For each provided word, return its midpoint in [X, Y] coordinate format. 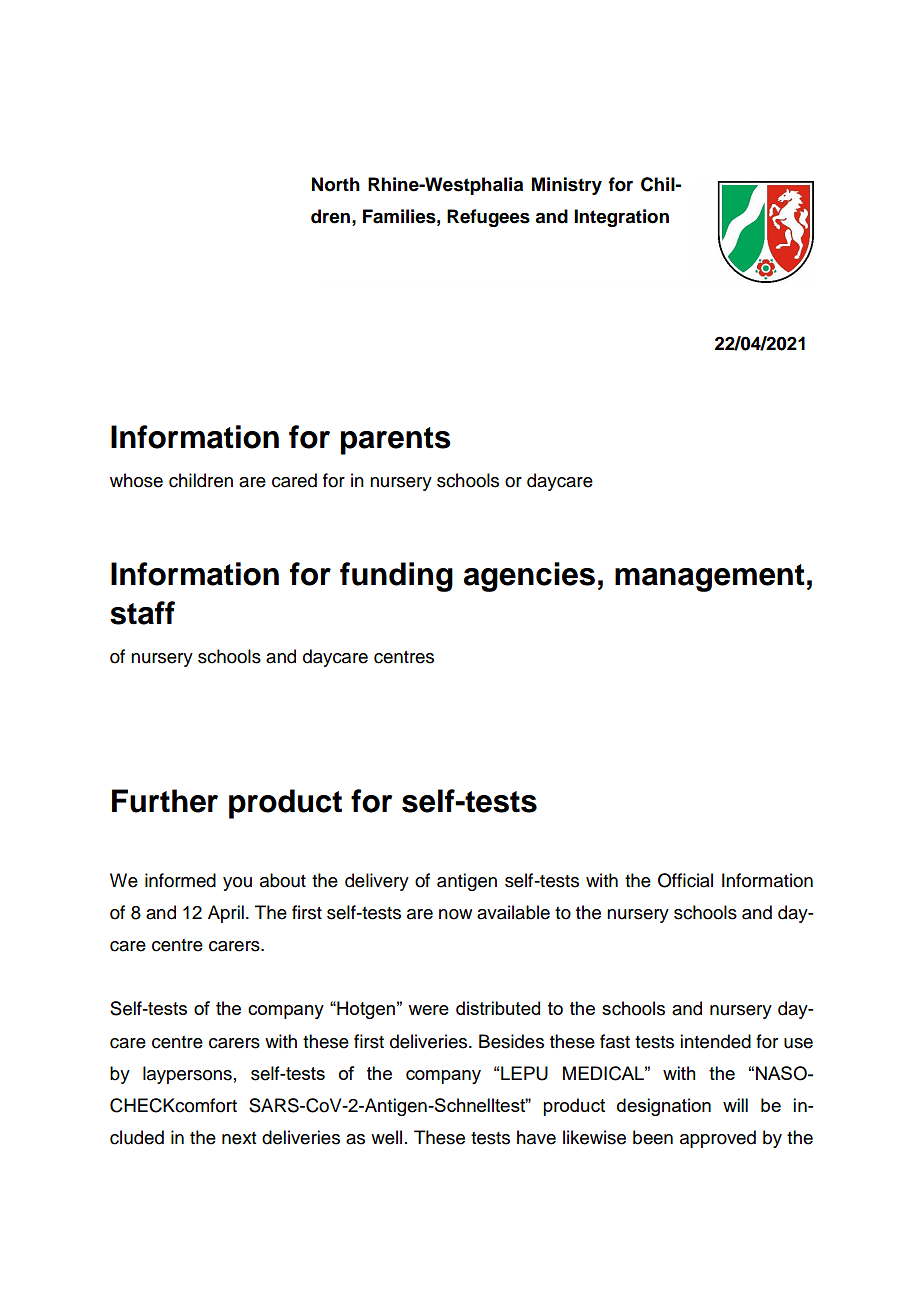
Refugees [488, 218]
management [710, 578]
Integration [621, 218]
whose [136, 480]
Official [685, 880]
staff [142, 613]
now [455, 914]
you [237, 884]
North [336, 184]
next [239, 1138]
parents [395, 441]
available [513, 912]
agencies [529, 577]
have [536, 1137]
